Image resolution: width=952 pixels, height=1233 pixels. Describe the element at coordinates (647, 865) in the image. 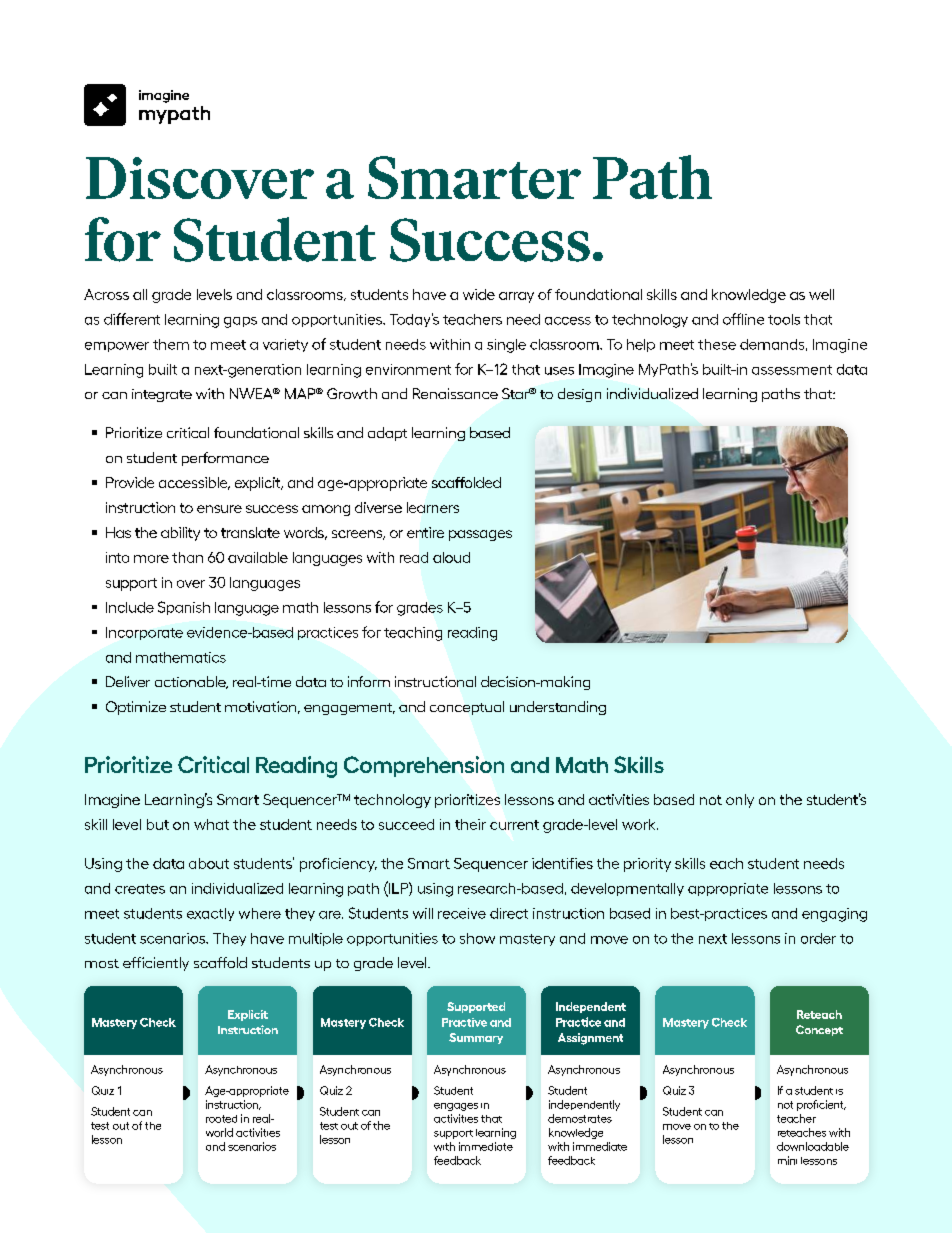

I see `priority` at that location.
